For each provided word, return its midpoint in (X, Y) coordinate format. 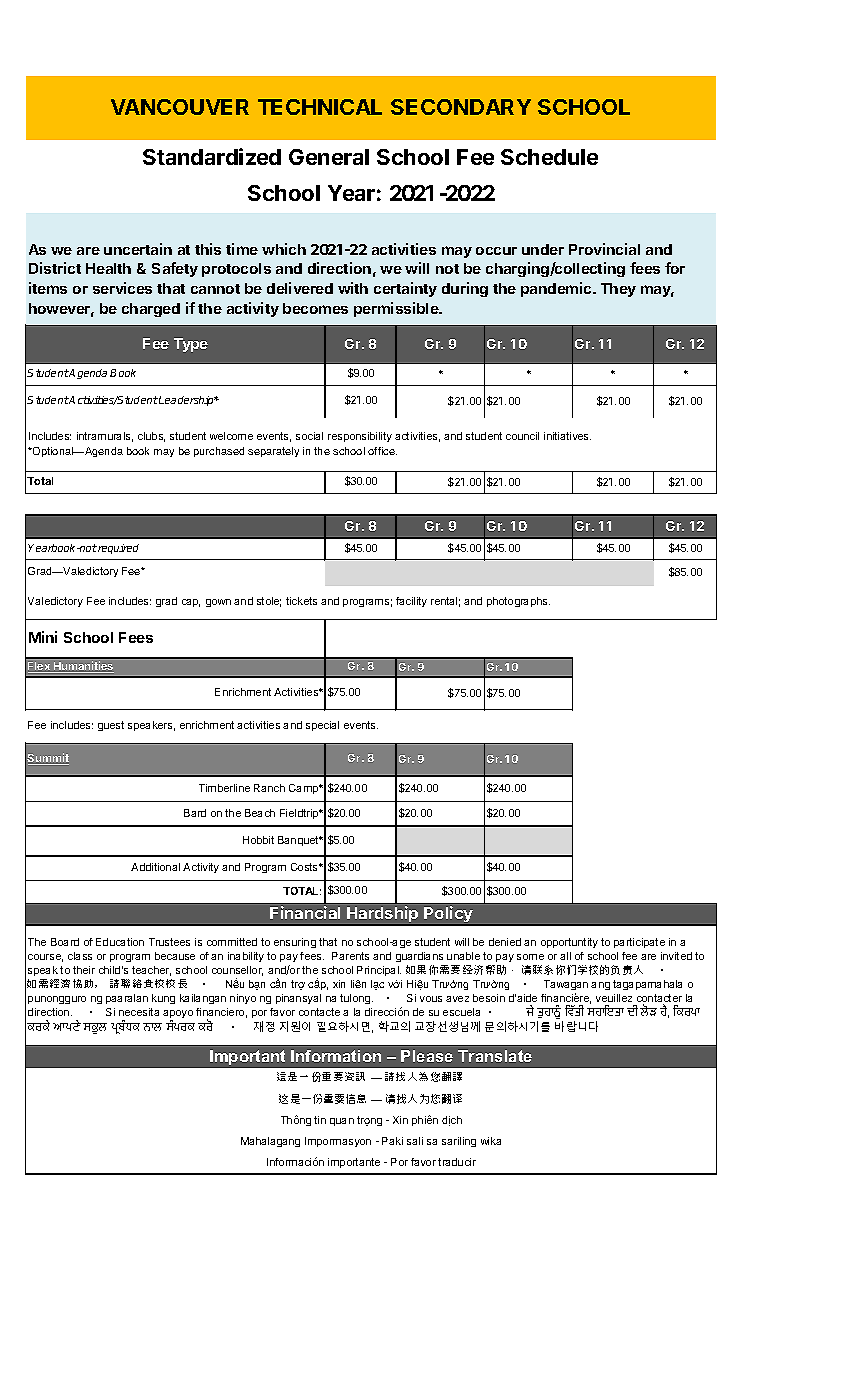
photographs (518, 602)
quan (342, 1122)
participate (639, 943)
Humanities (83, 667)
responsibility (360, 437)
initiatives (567, 436)
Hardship (382, 914)
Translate (495, 1056)
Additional (155, 867)
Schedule (549, 157)
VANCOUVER (180, 107)
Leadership (186, 401)
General (329, 157)
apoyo (178, 1016)
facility (411, 602)
